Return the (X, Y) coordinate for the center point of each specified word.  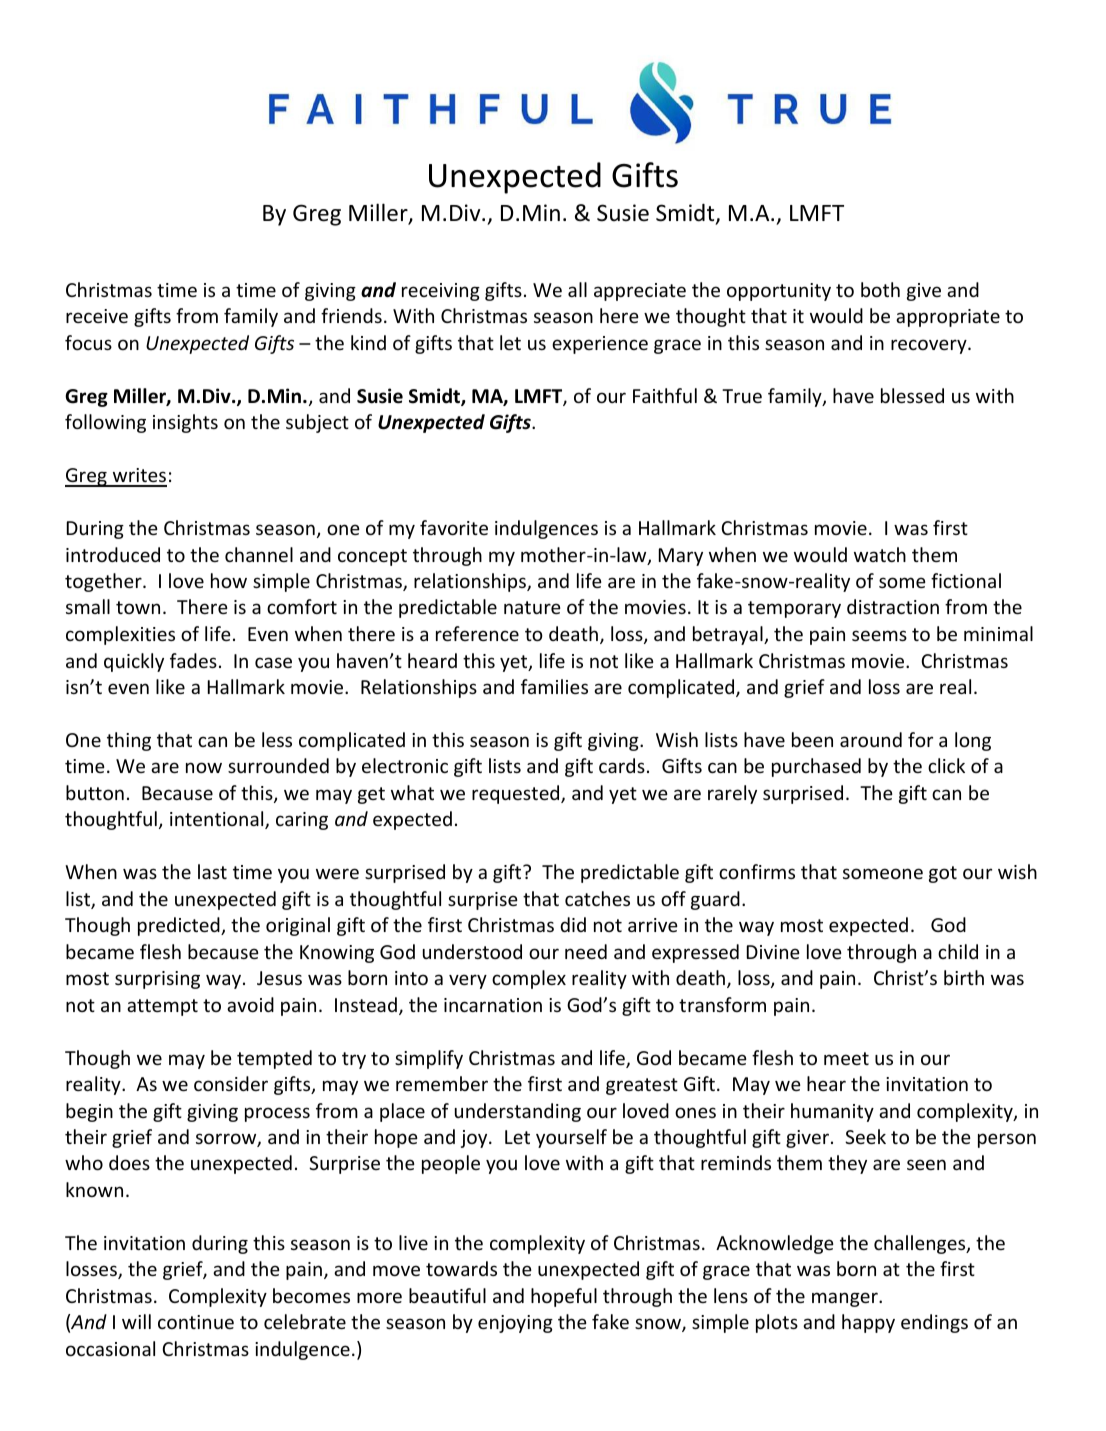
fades (193, 660)
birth (964, 977)
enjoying (515, 1324)
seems (879, 635)
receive (97, 316)
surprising (157, 980)
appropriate (948, 318)
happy (868, 1323)
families (554, 686)
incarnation (493, 1005)
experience (600, 345)
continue (196, 1322)
